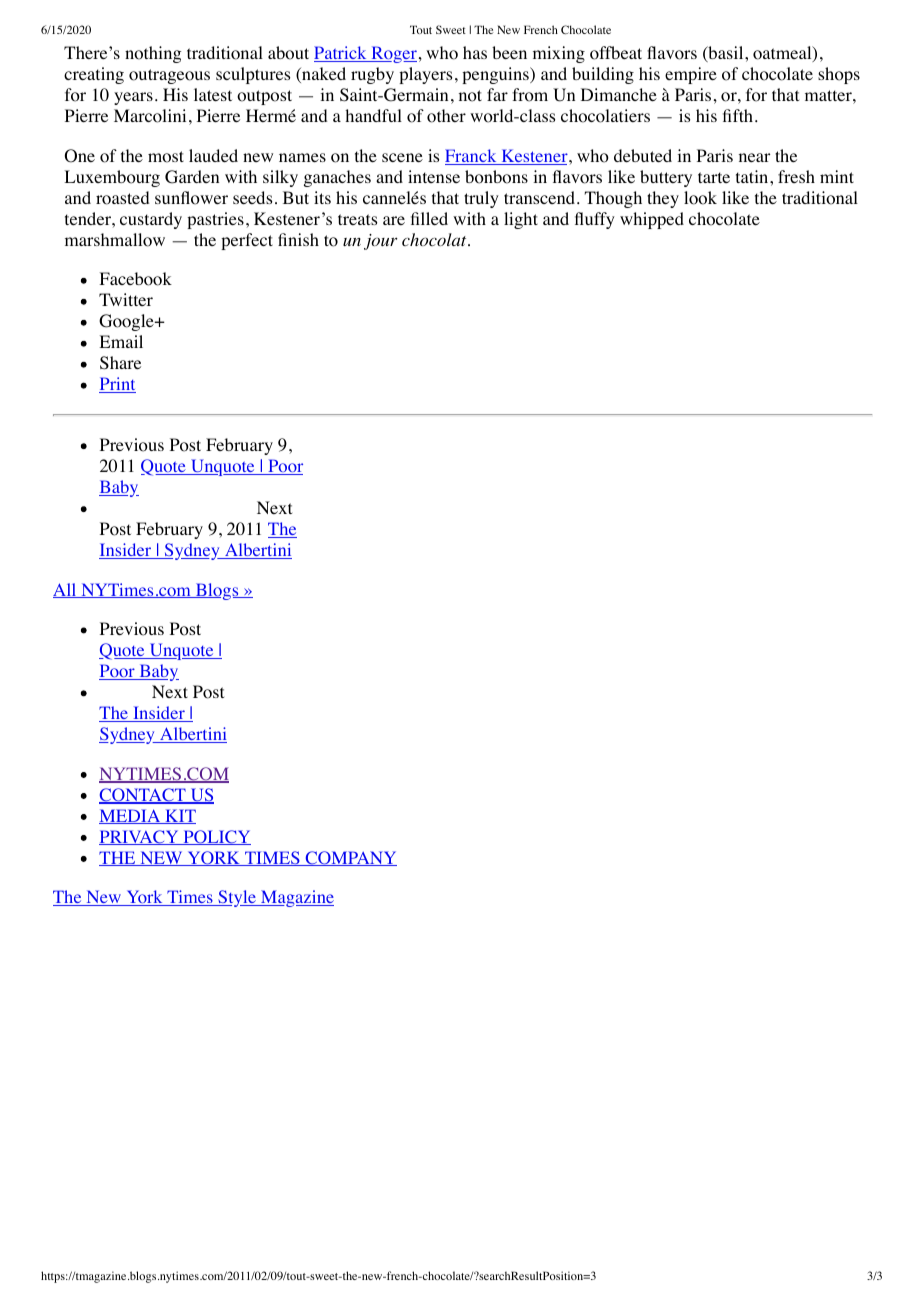  What do you see at coordinates (120, 363) in the screenshot?
I see `Share` at bounding box center [120, 363].
